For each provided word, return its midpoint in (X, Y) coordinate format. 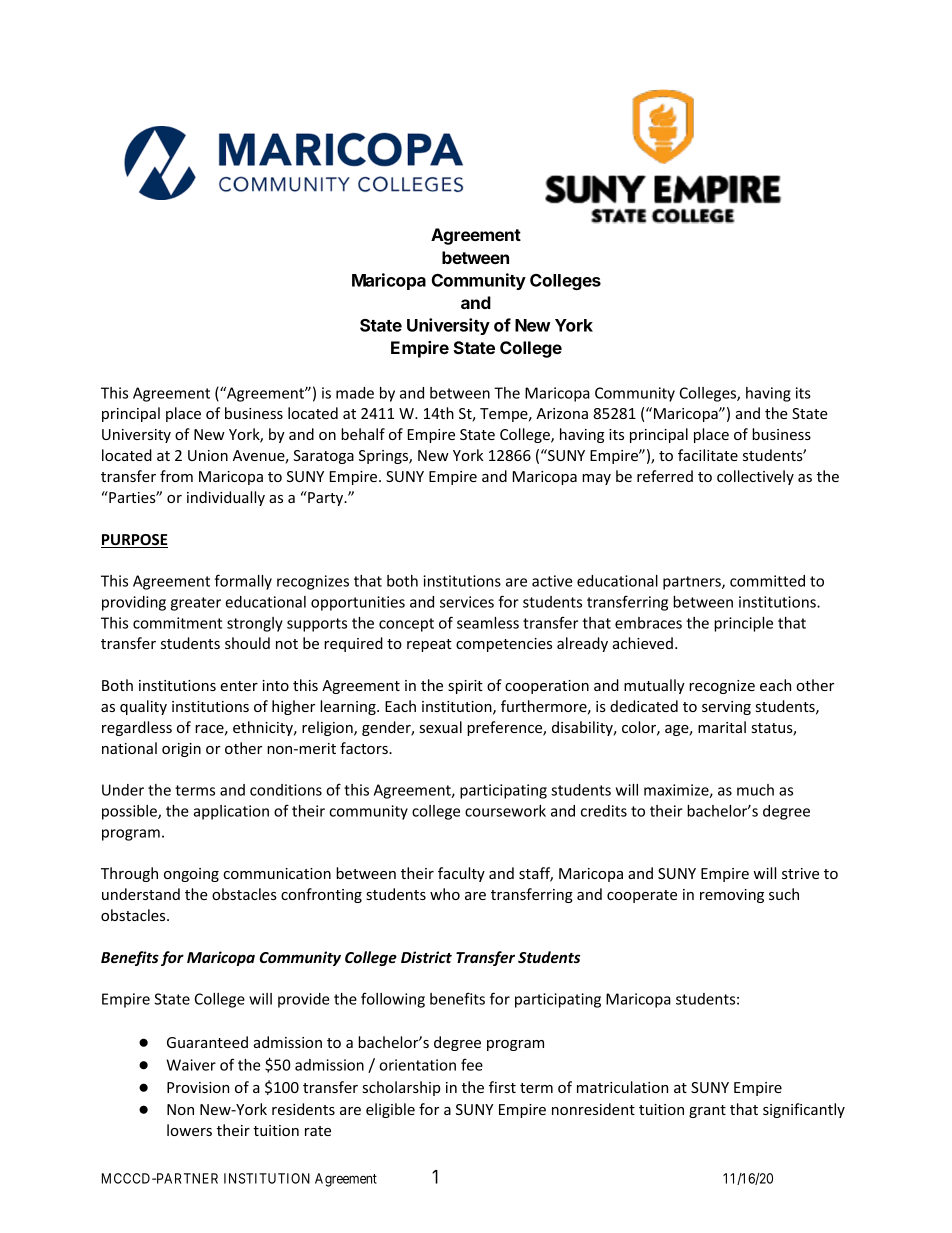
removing (732, 896)
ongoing (191, 875)
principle (743, 624)
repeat (429, 645)
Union (208, 455)
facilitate (708, 455)
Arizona (562, 413)
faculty (461, 874)
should (247, 643)
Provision (198, 1087)
